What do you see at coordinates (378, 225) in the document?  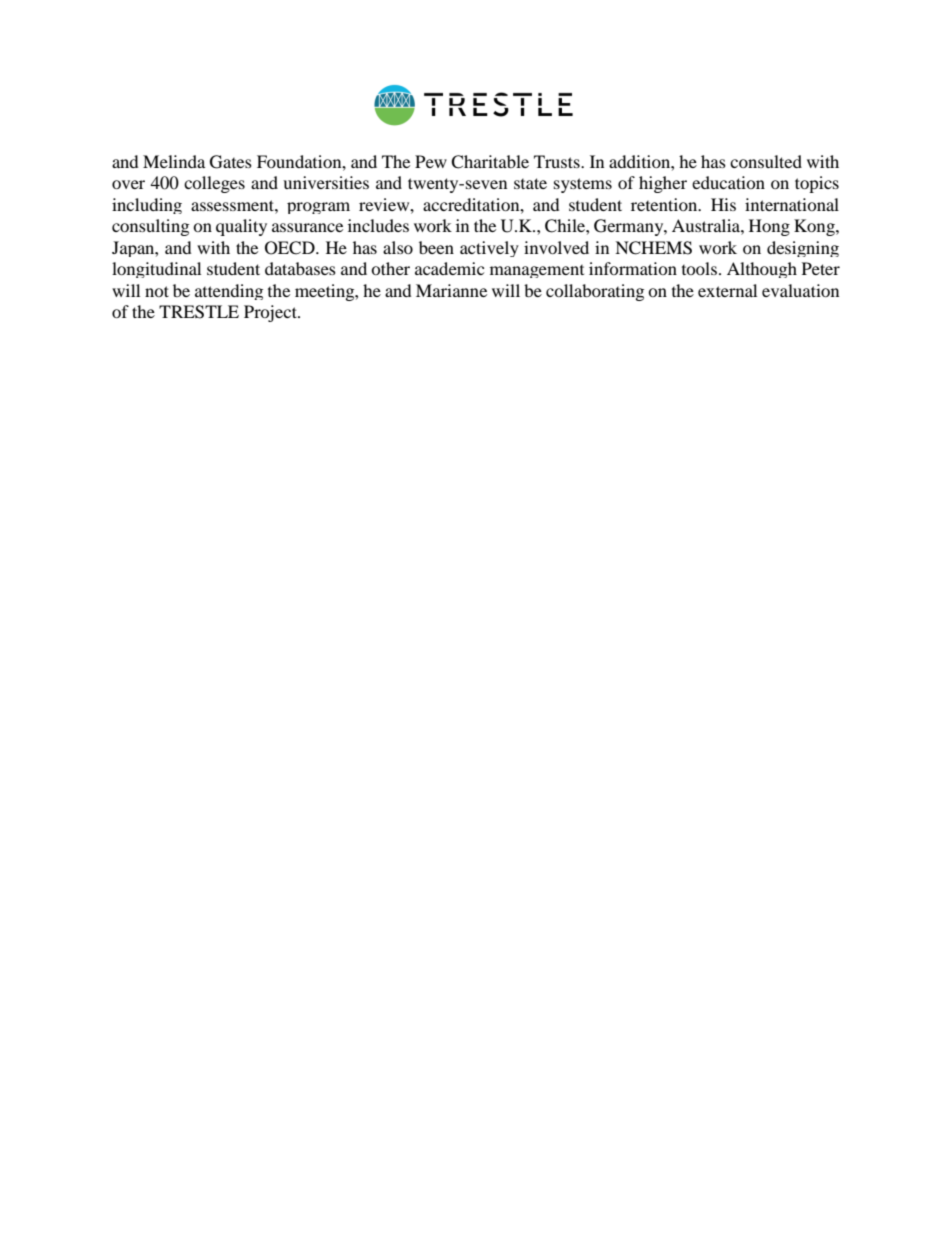 I see `includes` at bounding box center [378, 225].
